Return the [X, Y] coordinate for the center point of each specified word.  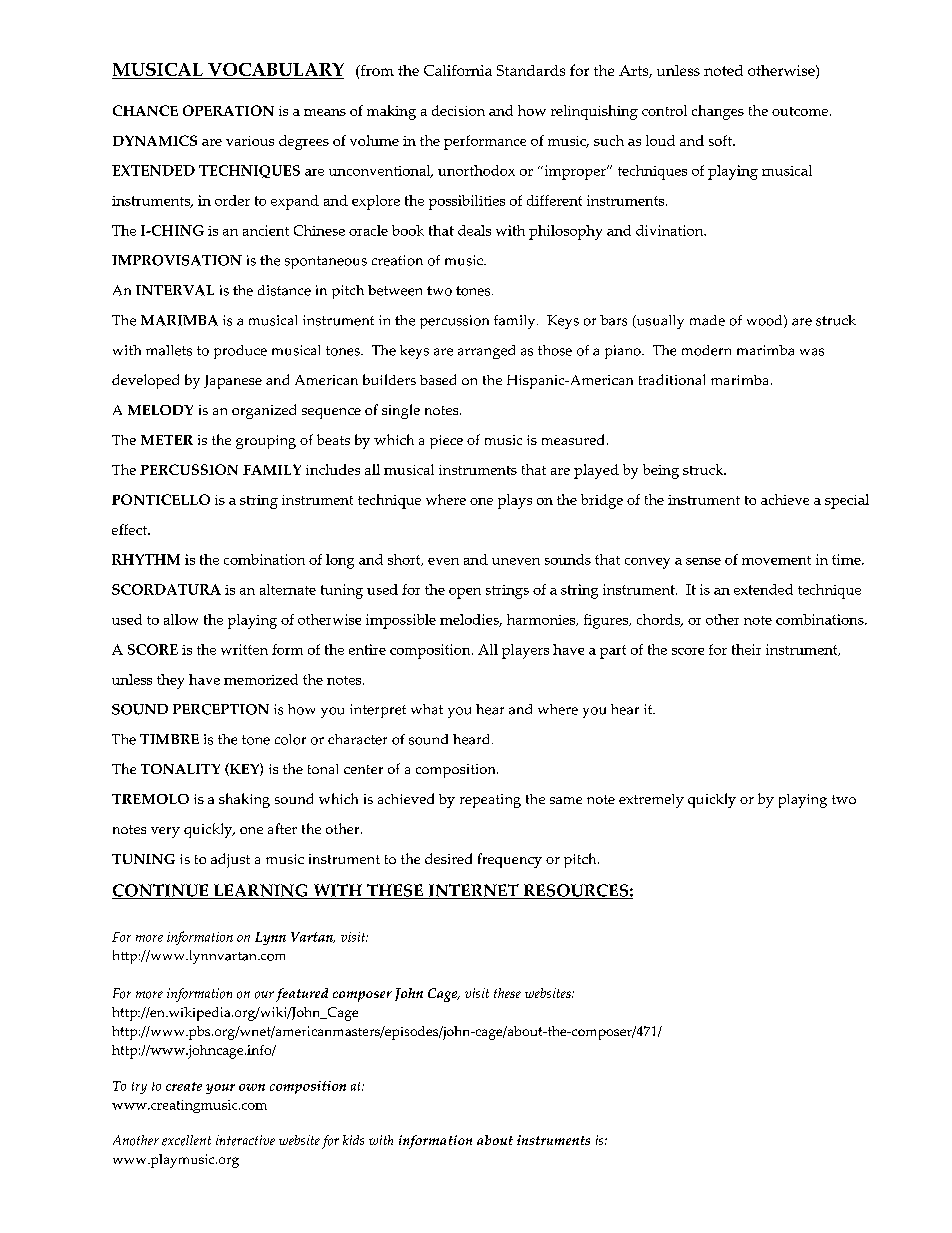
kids [353, 1140]
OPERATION [228, 110]
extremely [651, 801]
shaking [244, 800]
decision [458, 110]
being [661, 471]
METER [167, 440]
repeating [490, 801]
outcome [800, 111]
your [220, 1089]
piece [446, 442]
